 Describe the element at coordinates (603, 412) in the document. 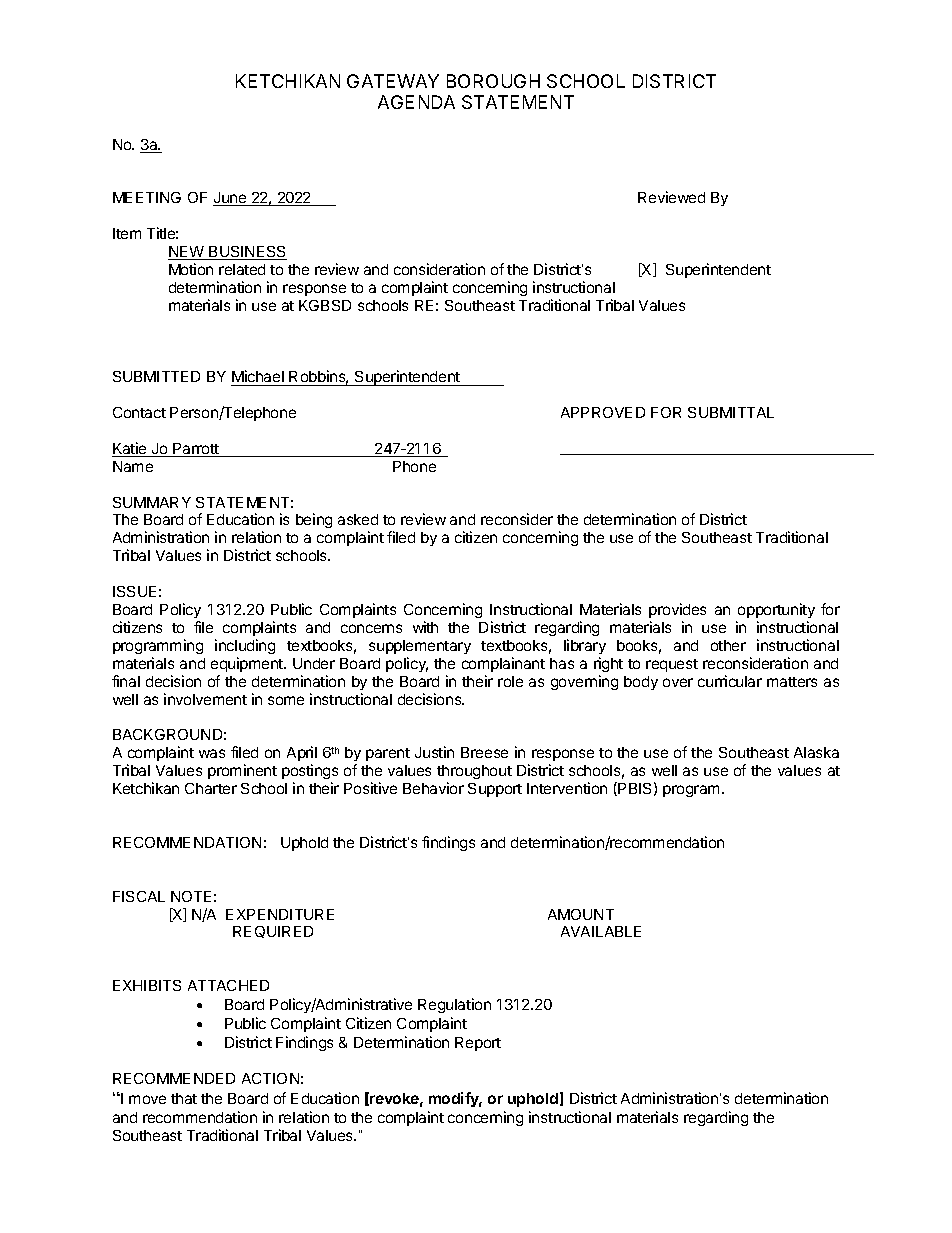

I see `APPROVED` at that location.
